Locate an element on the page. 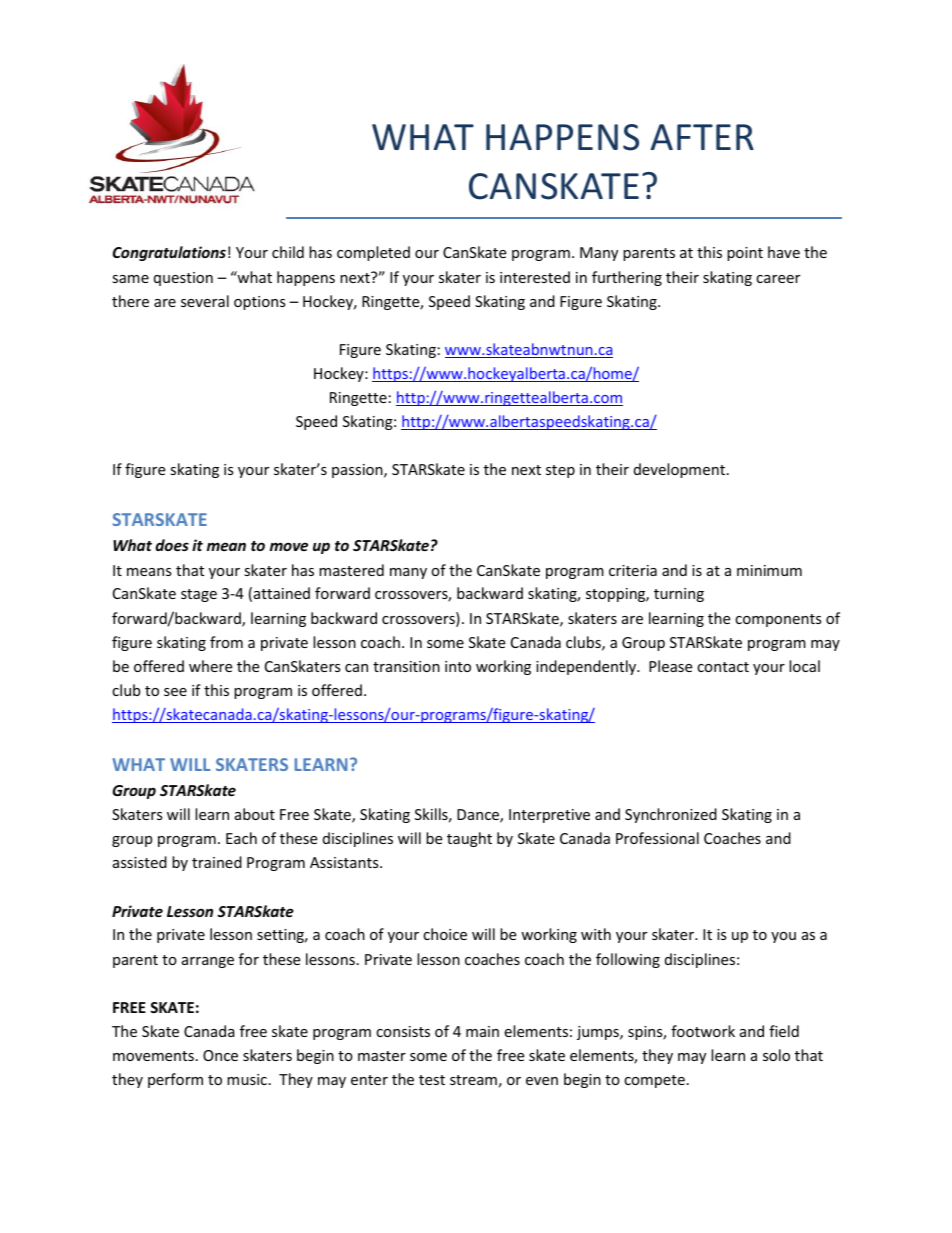  turning is located at coordinates (679, 595).
